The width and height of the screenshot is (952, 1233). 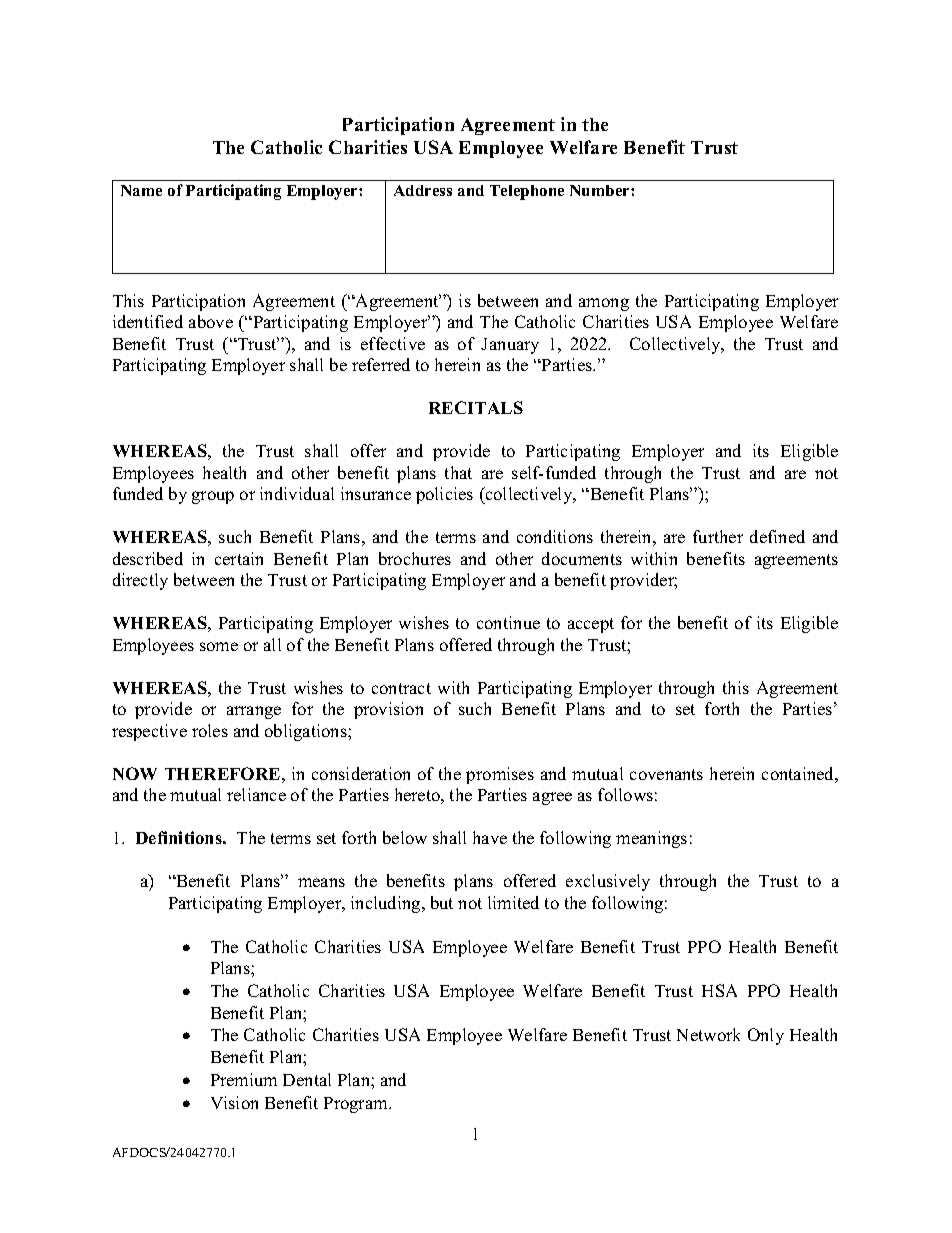 What do you see at coordinates (357, 1105) in the screenshot?
I see `Program` at bounding box center [357, 1105].
